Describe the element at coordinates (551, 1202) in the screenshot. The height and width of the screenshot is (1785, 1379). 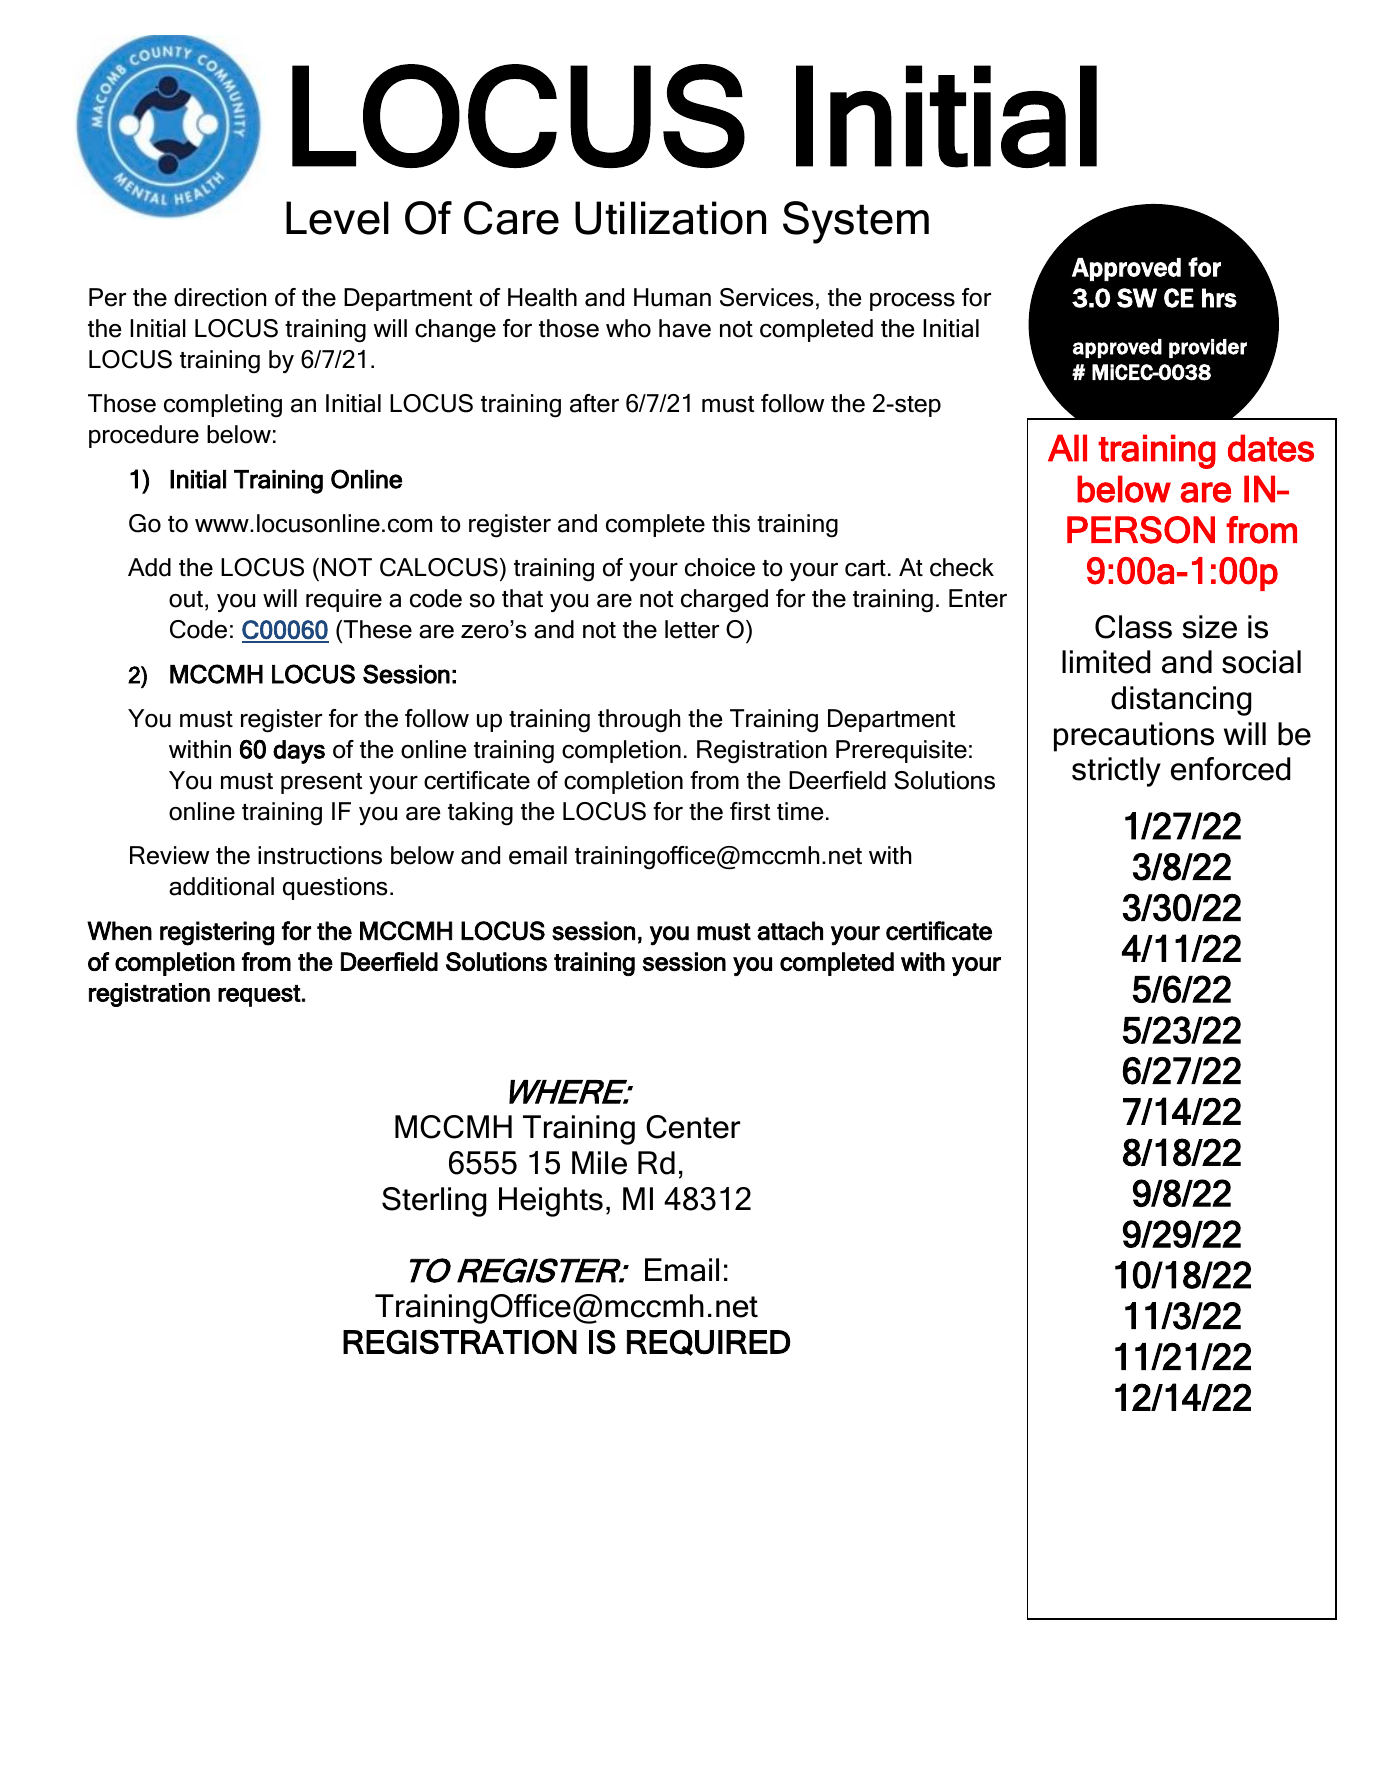
I see `Heights` at that location.
